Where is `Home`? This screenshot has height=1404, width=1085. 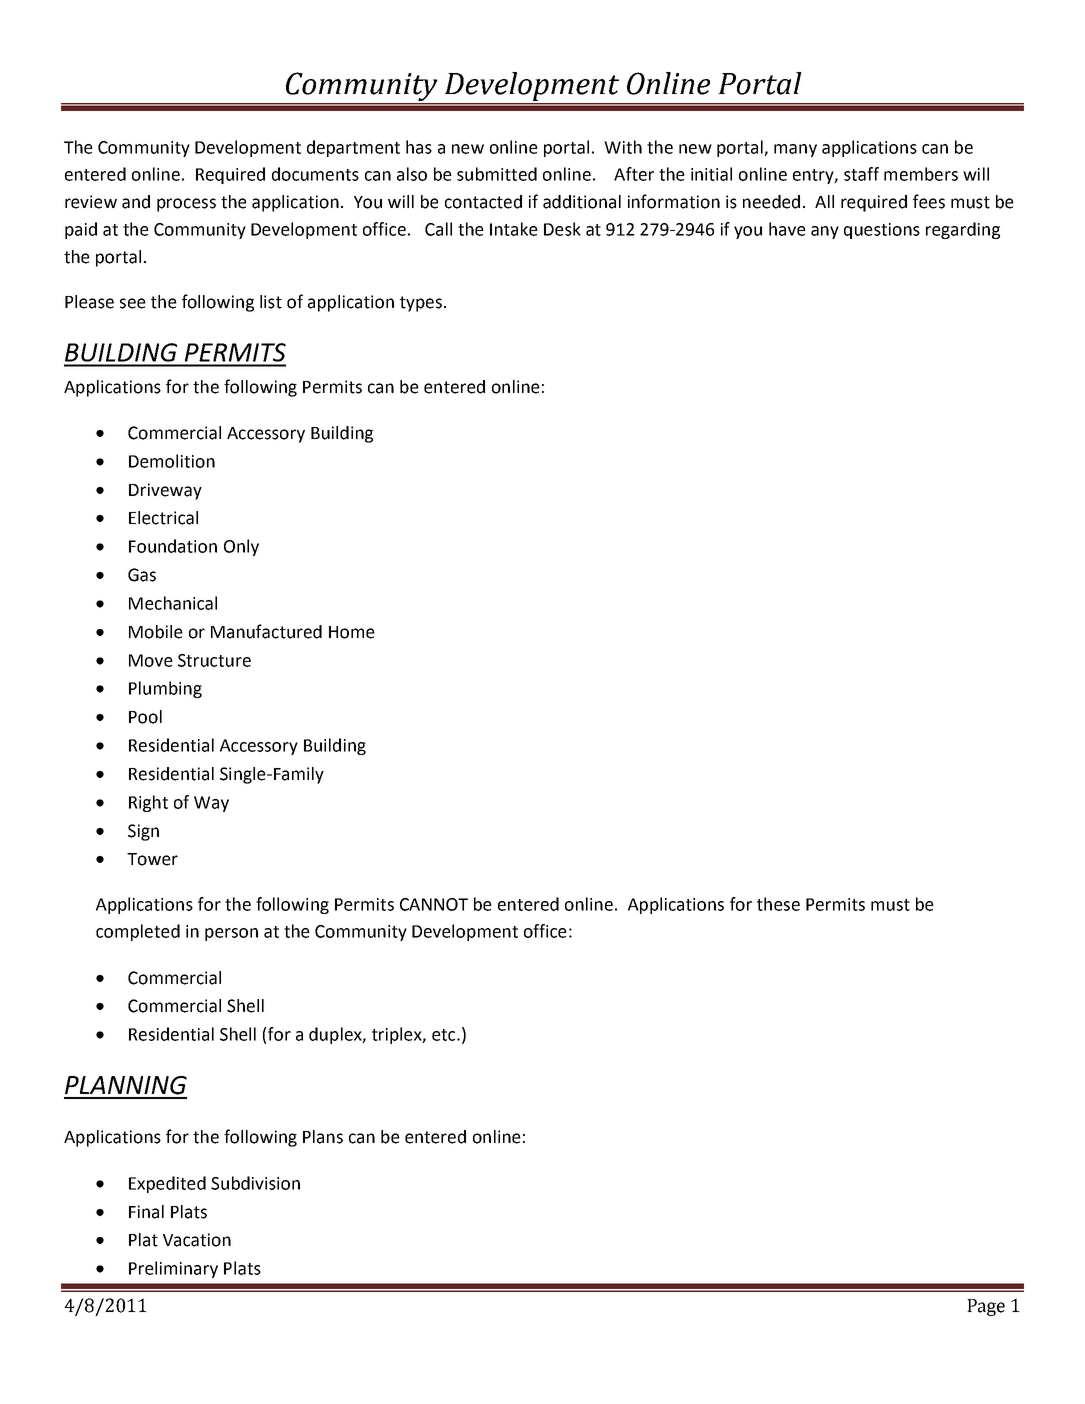
Home is located at coordinates (352, 632).
